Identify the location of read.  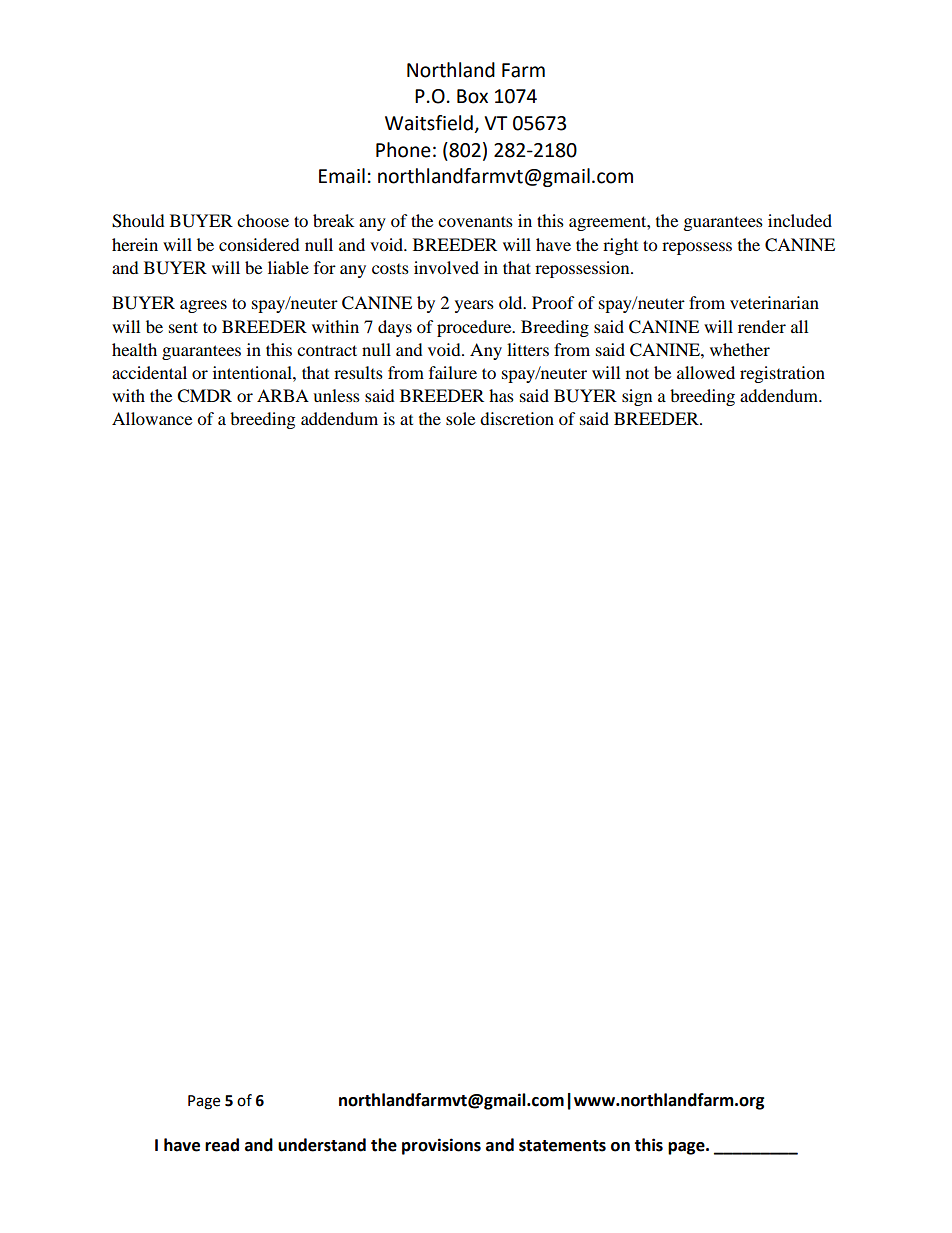
(222, 1145).
